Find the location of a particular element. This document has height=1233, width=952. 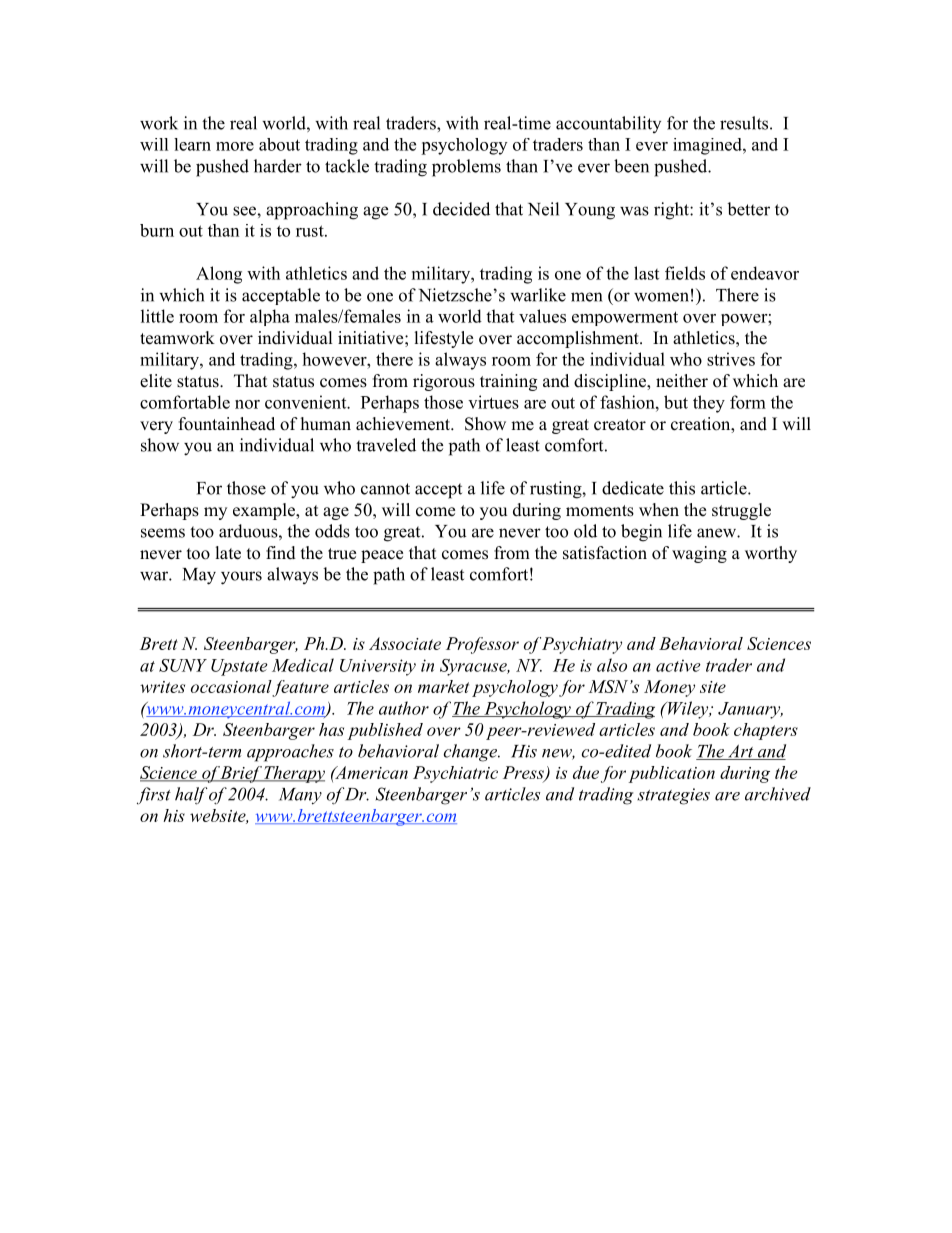

Psychiatric is located at coordinates (455, 774).
